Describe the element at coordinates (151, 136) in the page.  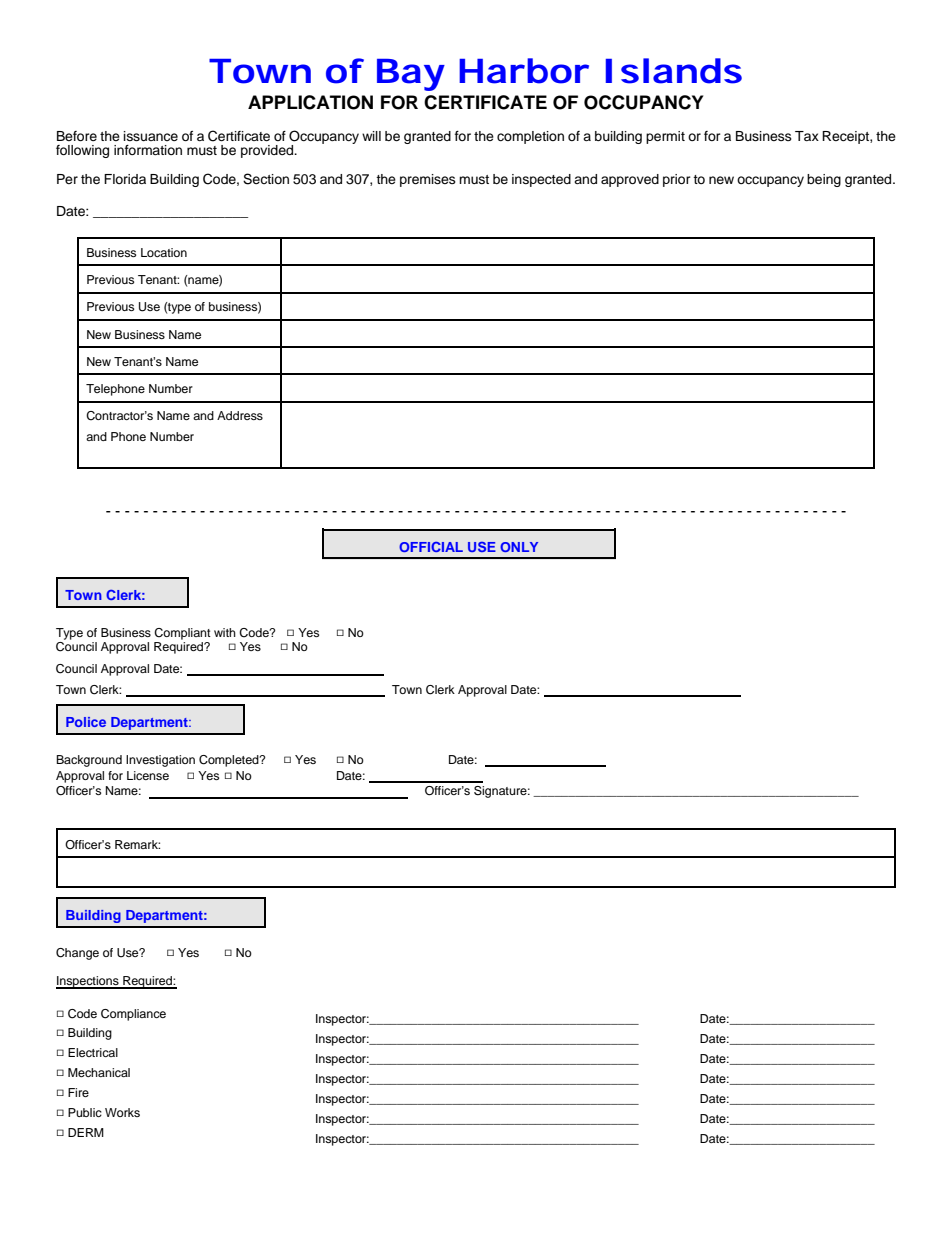
I see `issuance` at that location.
